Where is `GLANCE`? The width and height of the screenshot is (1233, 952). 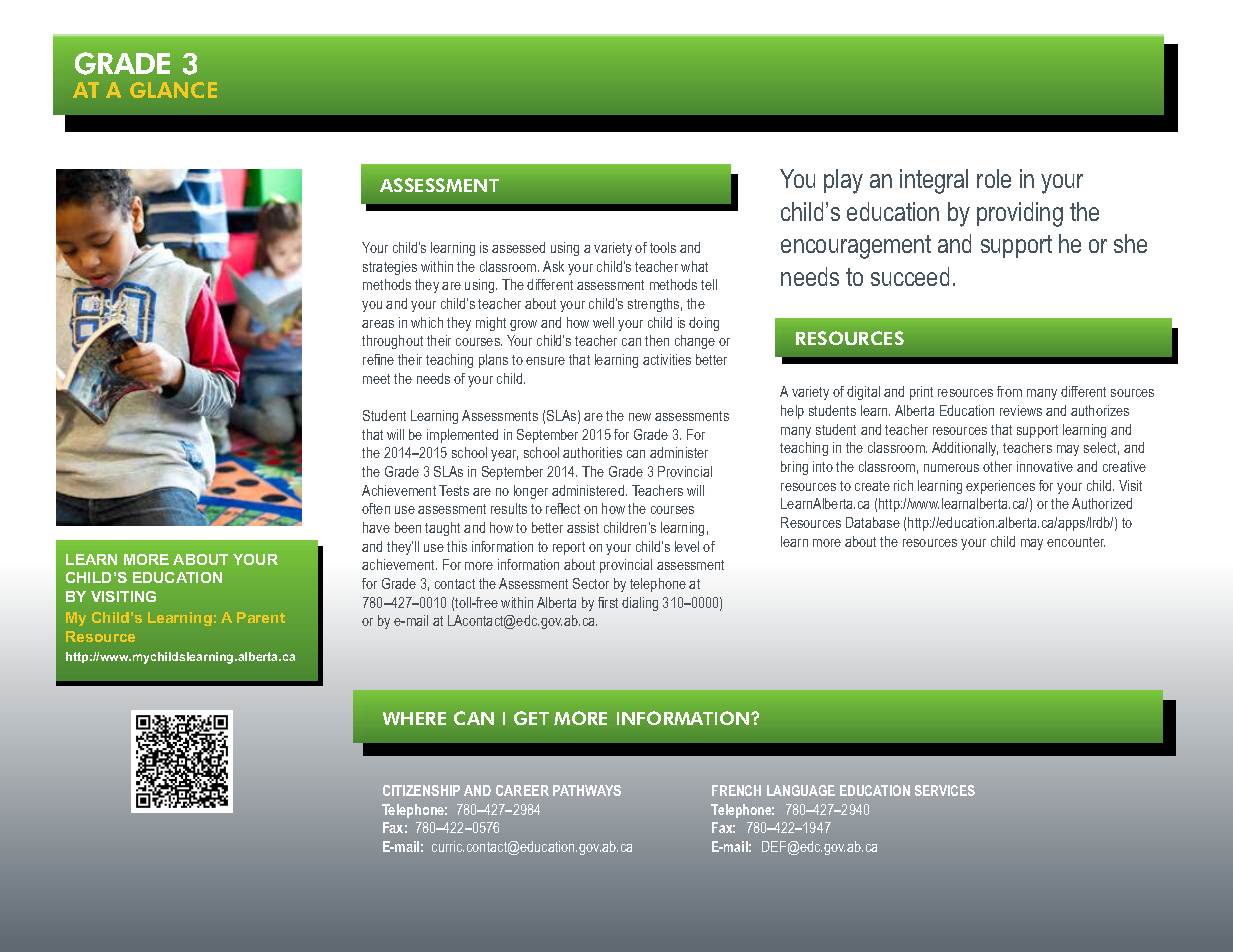
GLANCE is located at coordinates (173, 90).
